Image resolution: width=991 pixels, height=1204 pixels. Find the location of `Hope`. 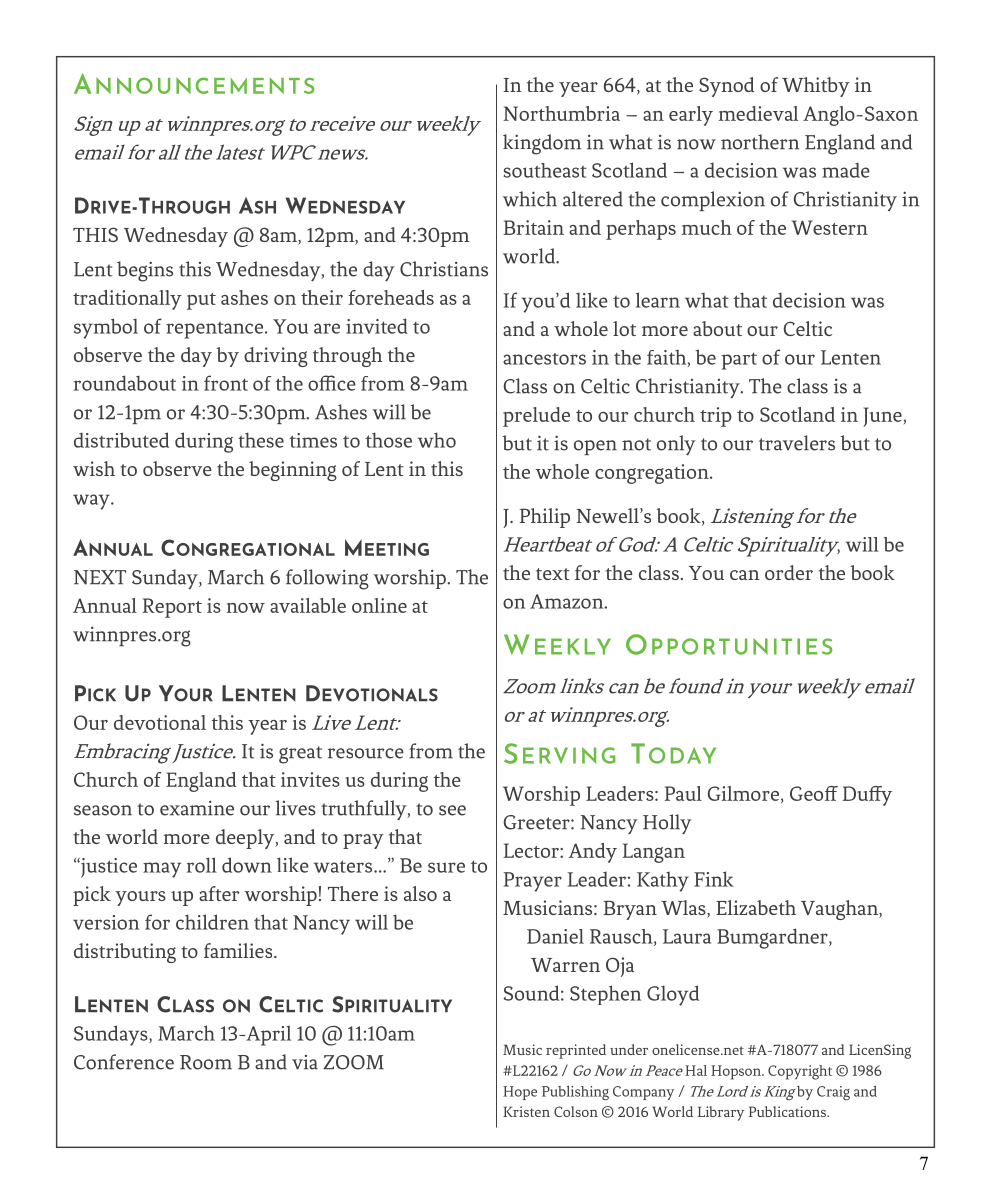

Hope is located at coordinates (520, 1093).
